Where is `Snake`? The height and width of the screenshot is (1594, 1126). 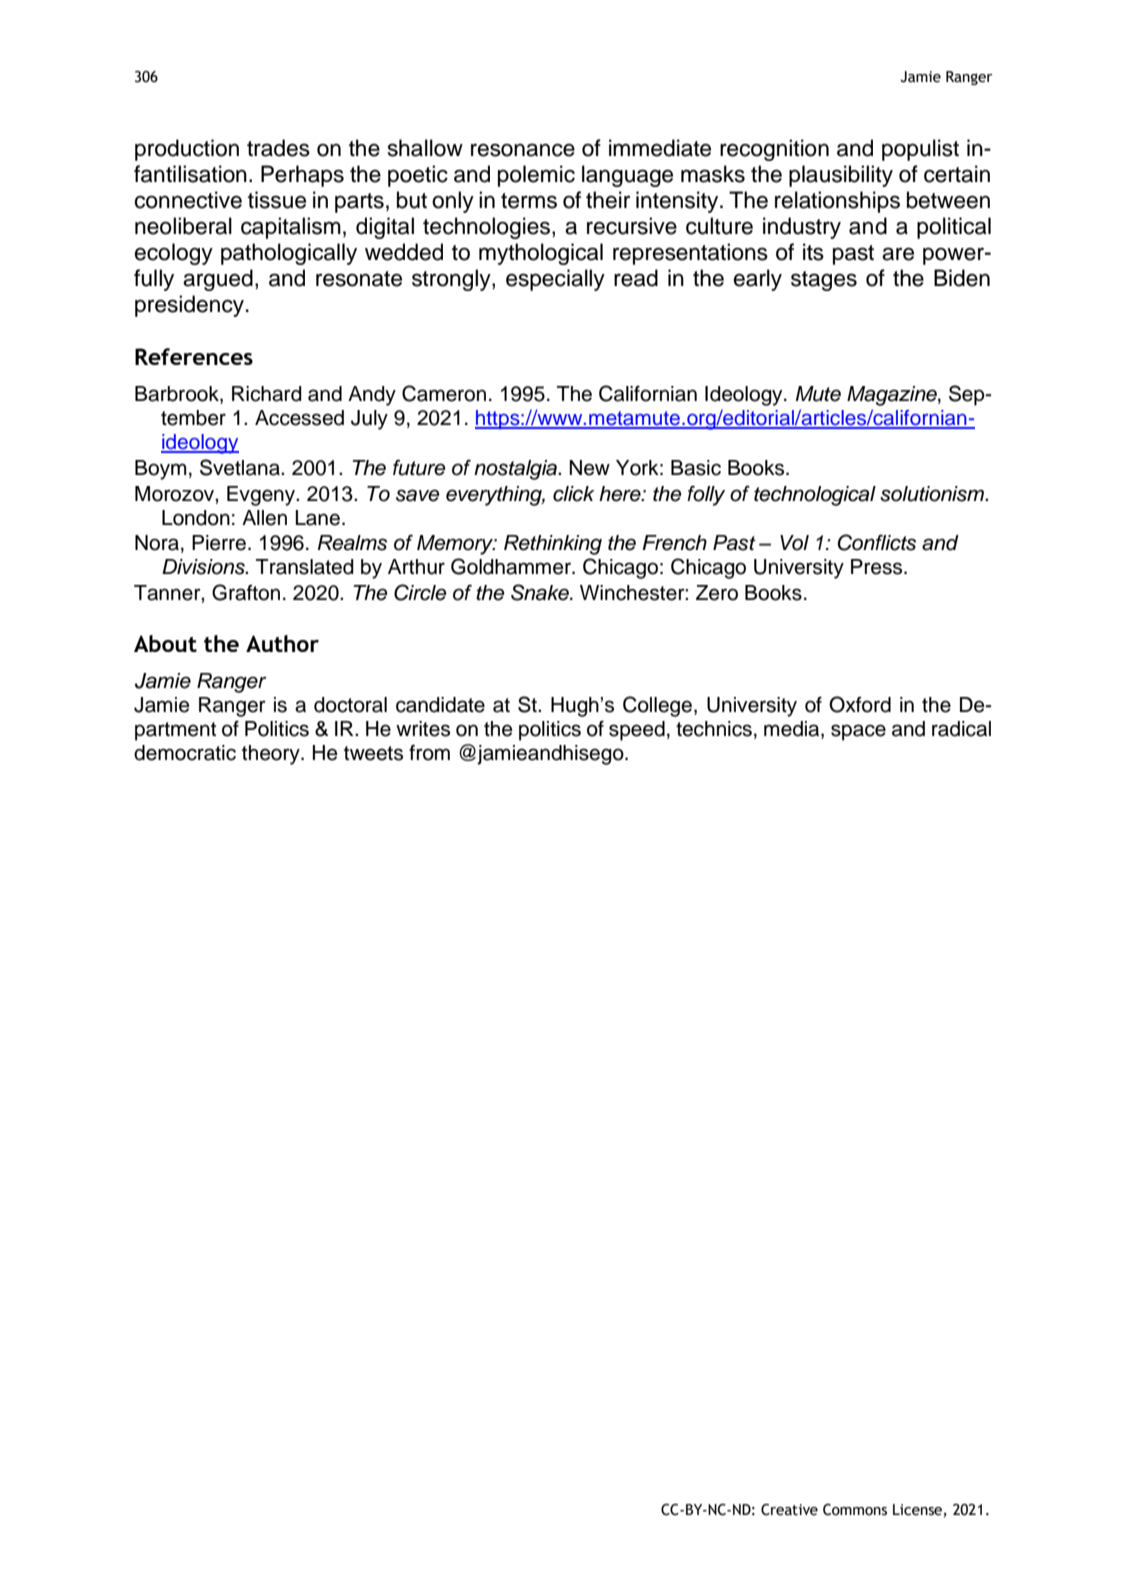
Snake is located at coordinates (541, 592).
